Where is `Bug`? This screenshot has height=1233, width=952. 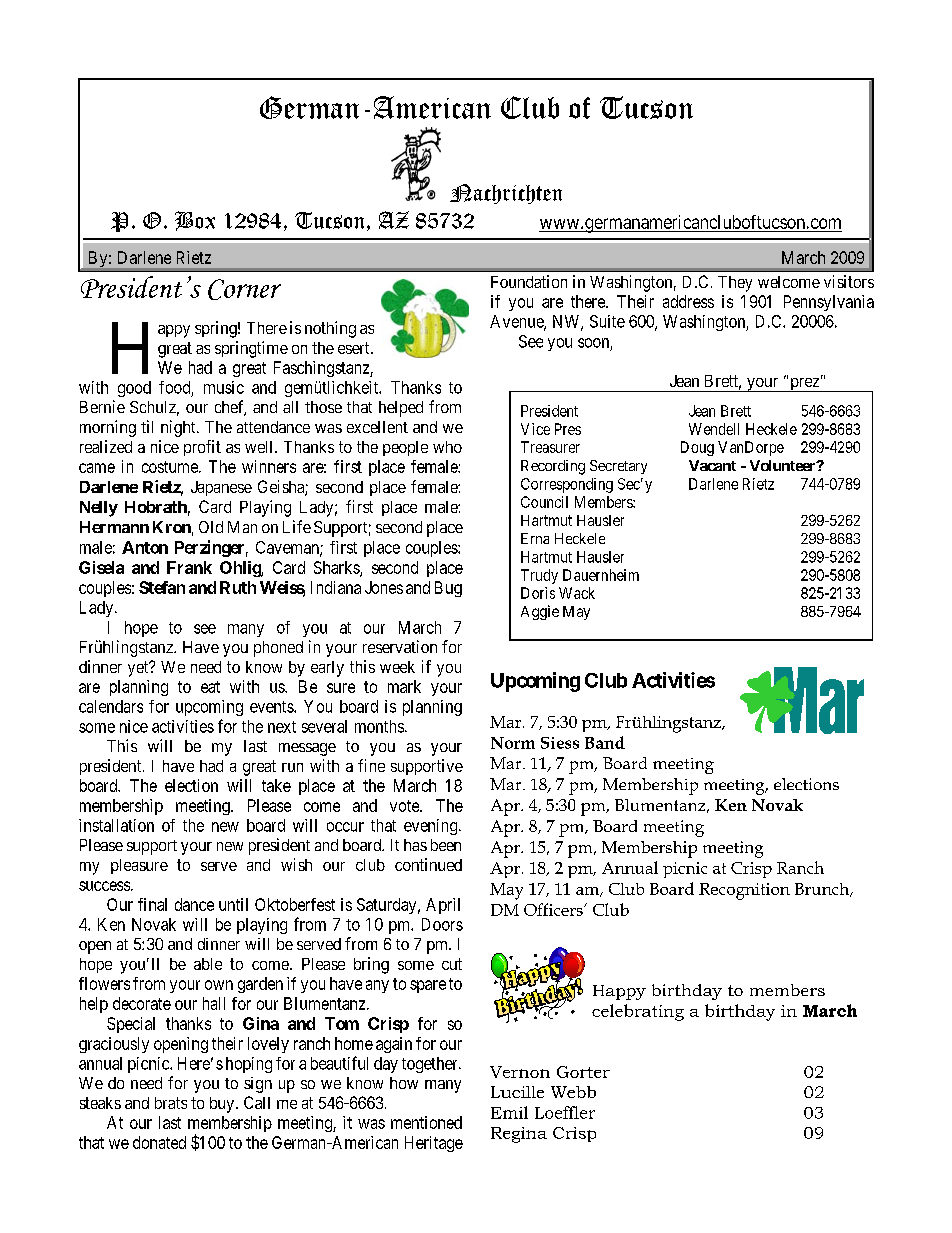
Bug is located at coordinates (448, 589).
